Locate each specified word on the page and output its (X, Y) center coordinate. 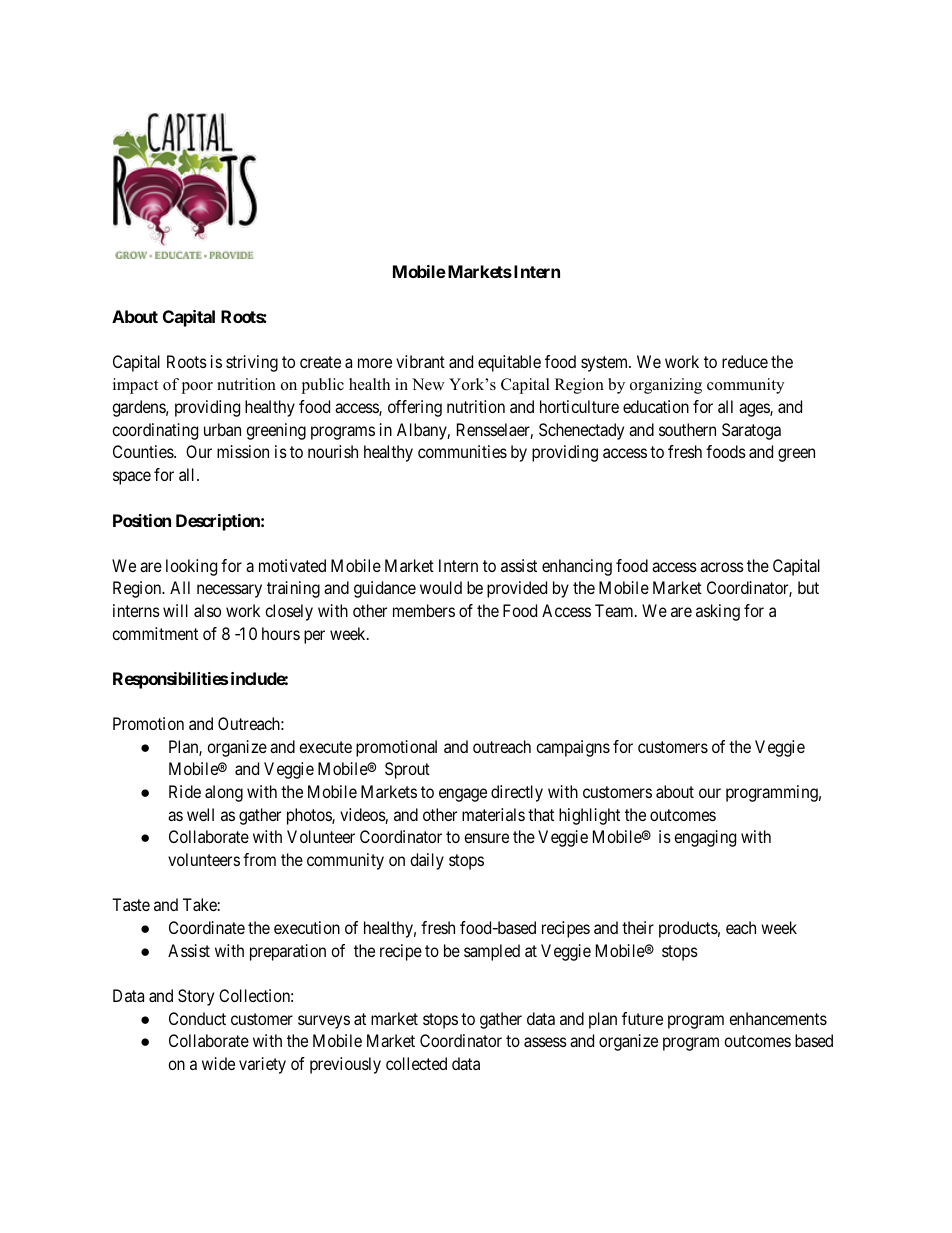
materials (493, 814)
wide (218, 1063)
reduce (745, 361)
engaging (705, 838)
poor (197, 388)
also (207, 610)
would (441, 587)
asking (718, 612)
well (200, 814)
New (428, 384)
